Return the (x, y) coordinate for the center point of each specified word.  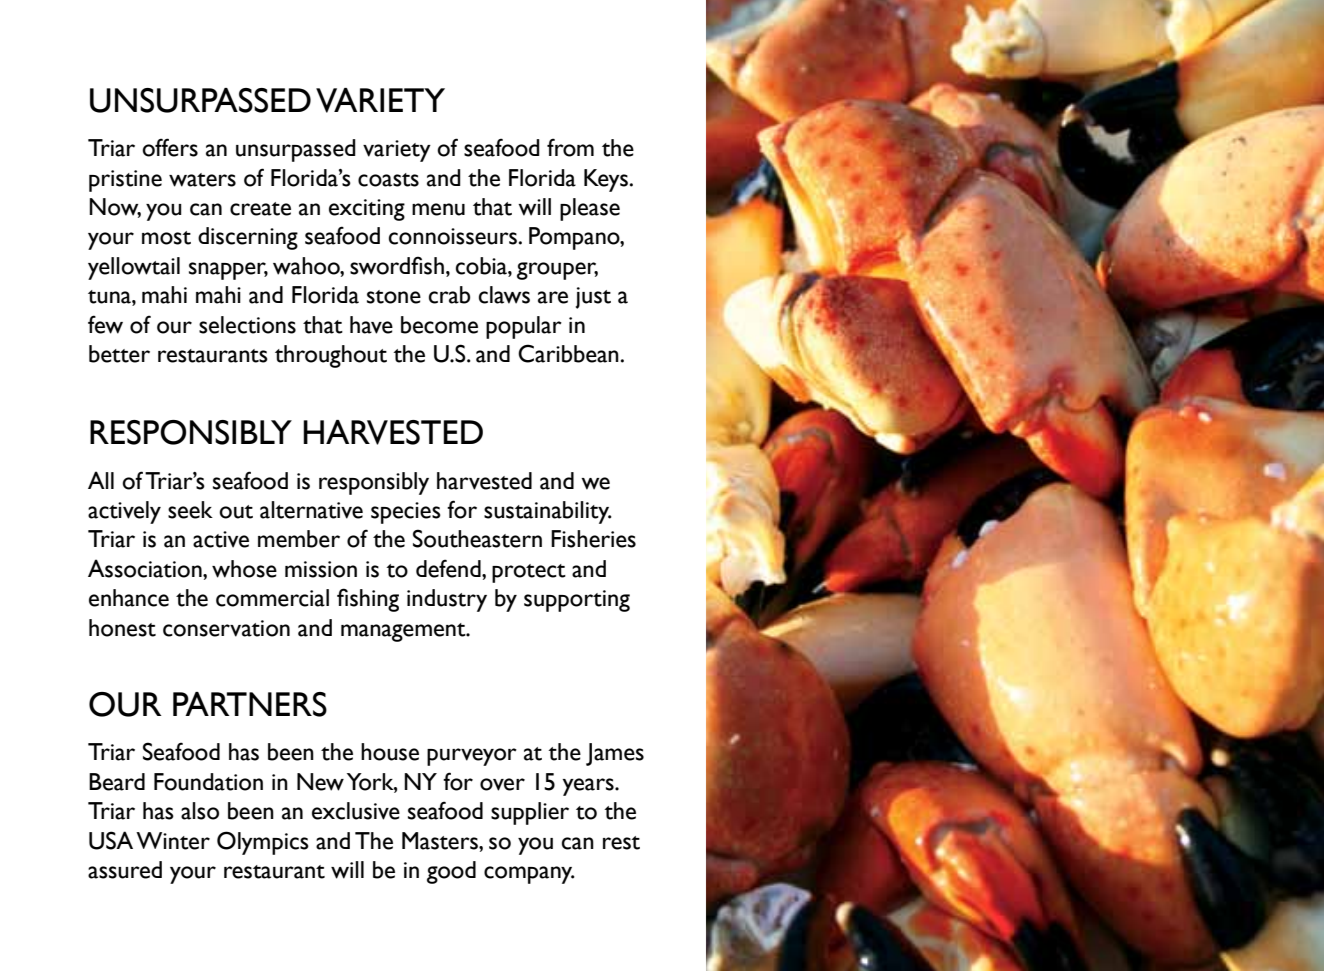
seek (190, 510)
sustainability (548, 512)
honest (122, 628)
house (390, 752)
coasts (388, 180)
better (119, 354)
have (371, 325)
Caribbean (568, 353)
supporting (577, 601)
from (570, 147)
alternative (311, 510)
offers (170, 147)
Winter (173, 841)
